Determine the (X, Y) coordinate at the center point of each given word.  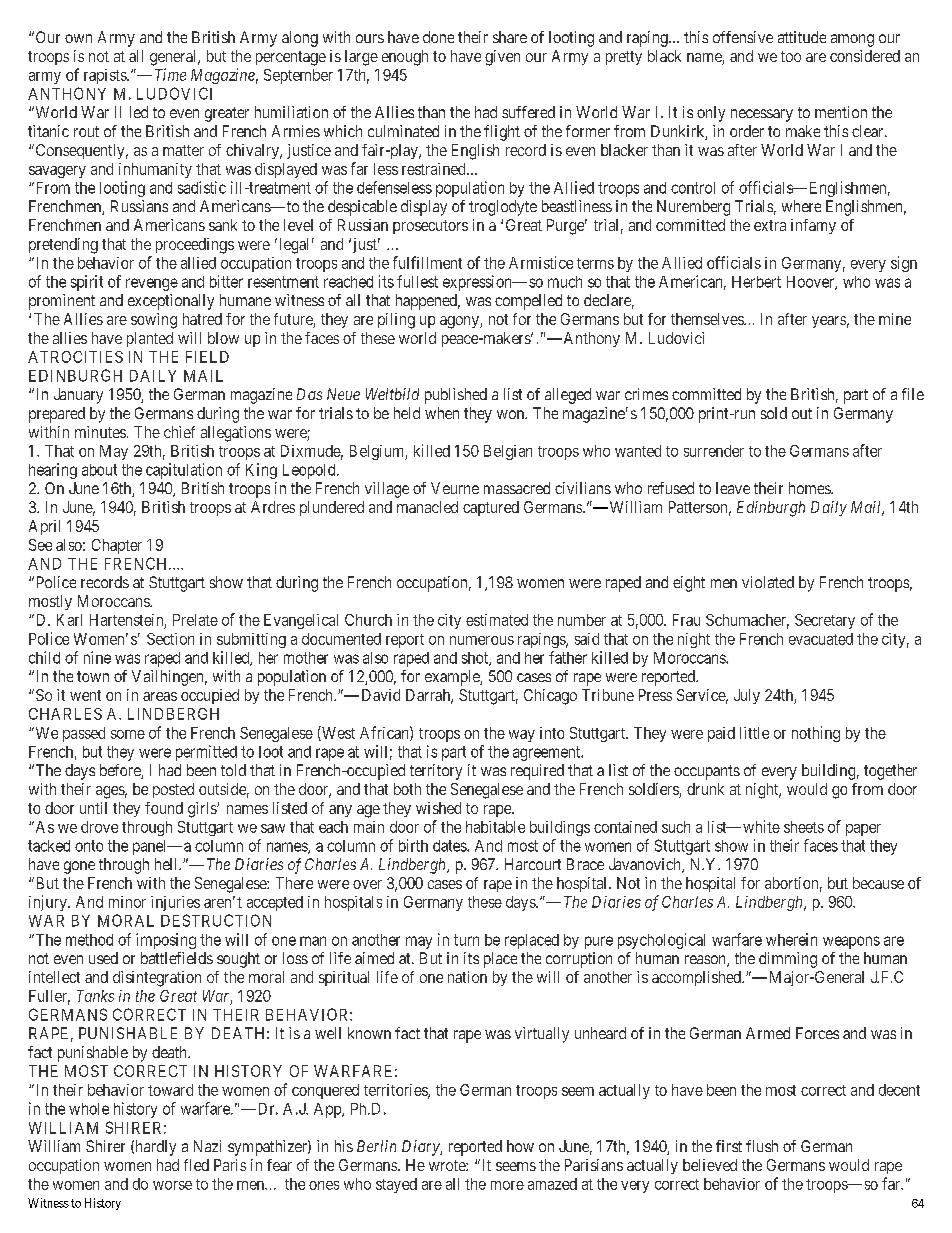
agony (460, 322)
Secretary (825, 621)
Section (170, 639)
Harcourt (533, 864)
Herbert (756, 282)
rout (86, 131)
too (791, 56)
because (878, 883)
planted (150, 339)
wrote (448, 1165)
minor (127, 902)
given (502, 58)
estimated (497, 620)
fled (196, 1165)
